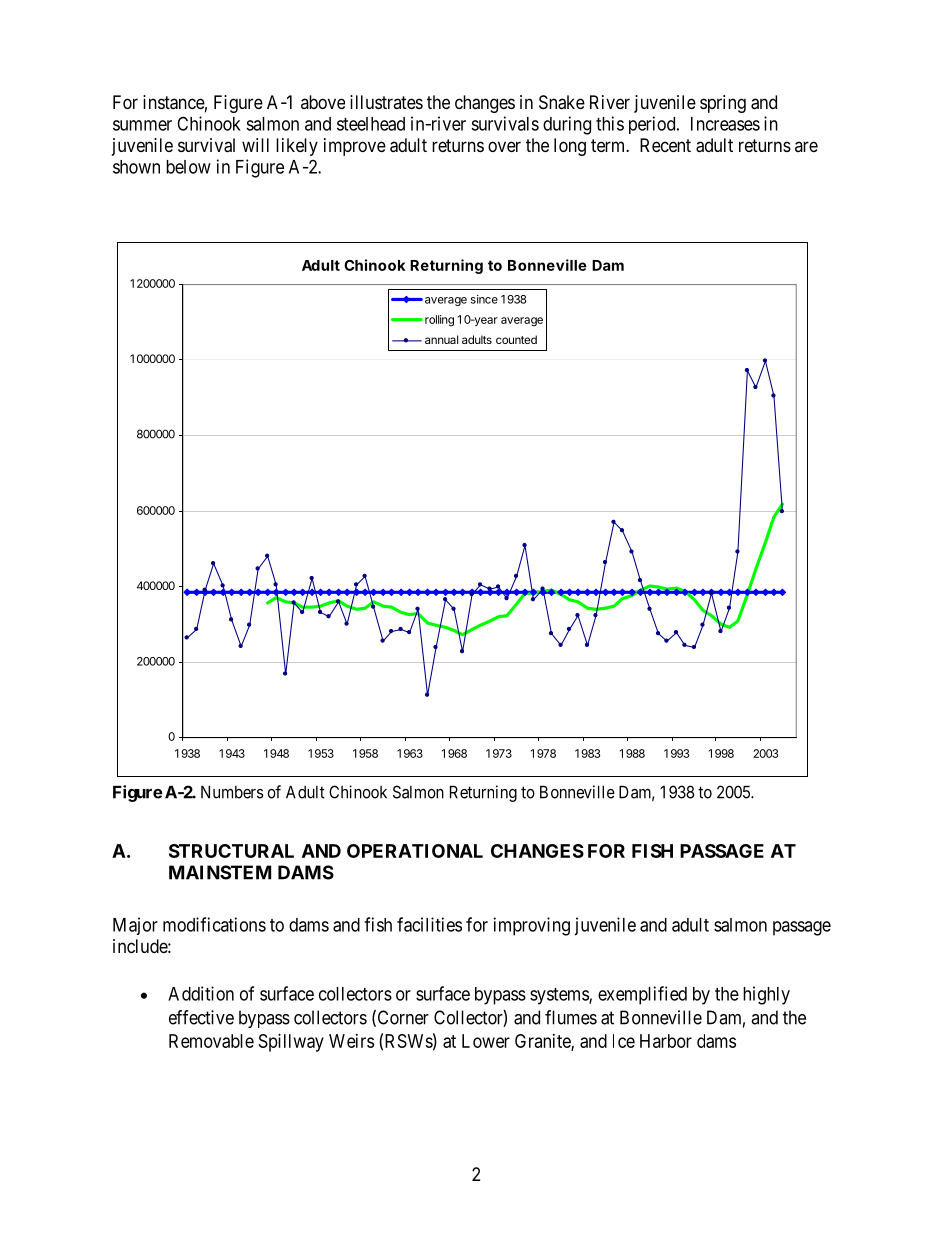  What do you see at coordinates (201, 1017) in the screenshot?
I see `effective` at bounding box center [201, 1017].
